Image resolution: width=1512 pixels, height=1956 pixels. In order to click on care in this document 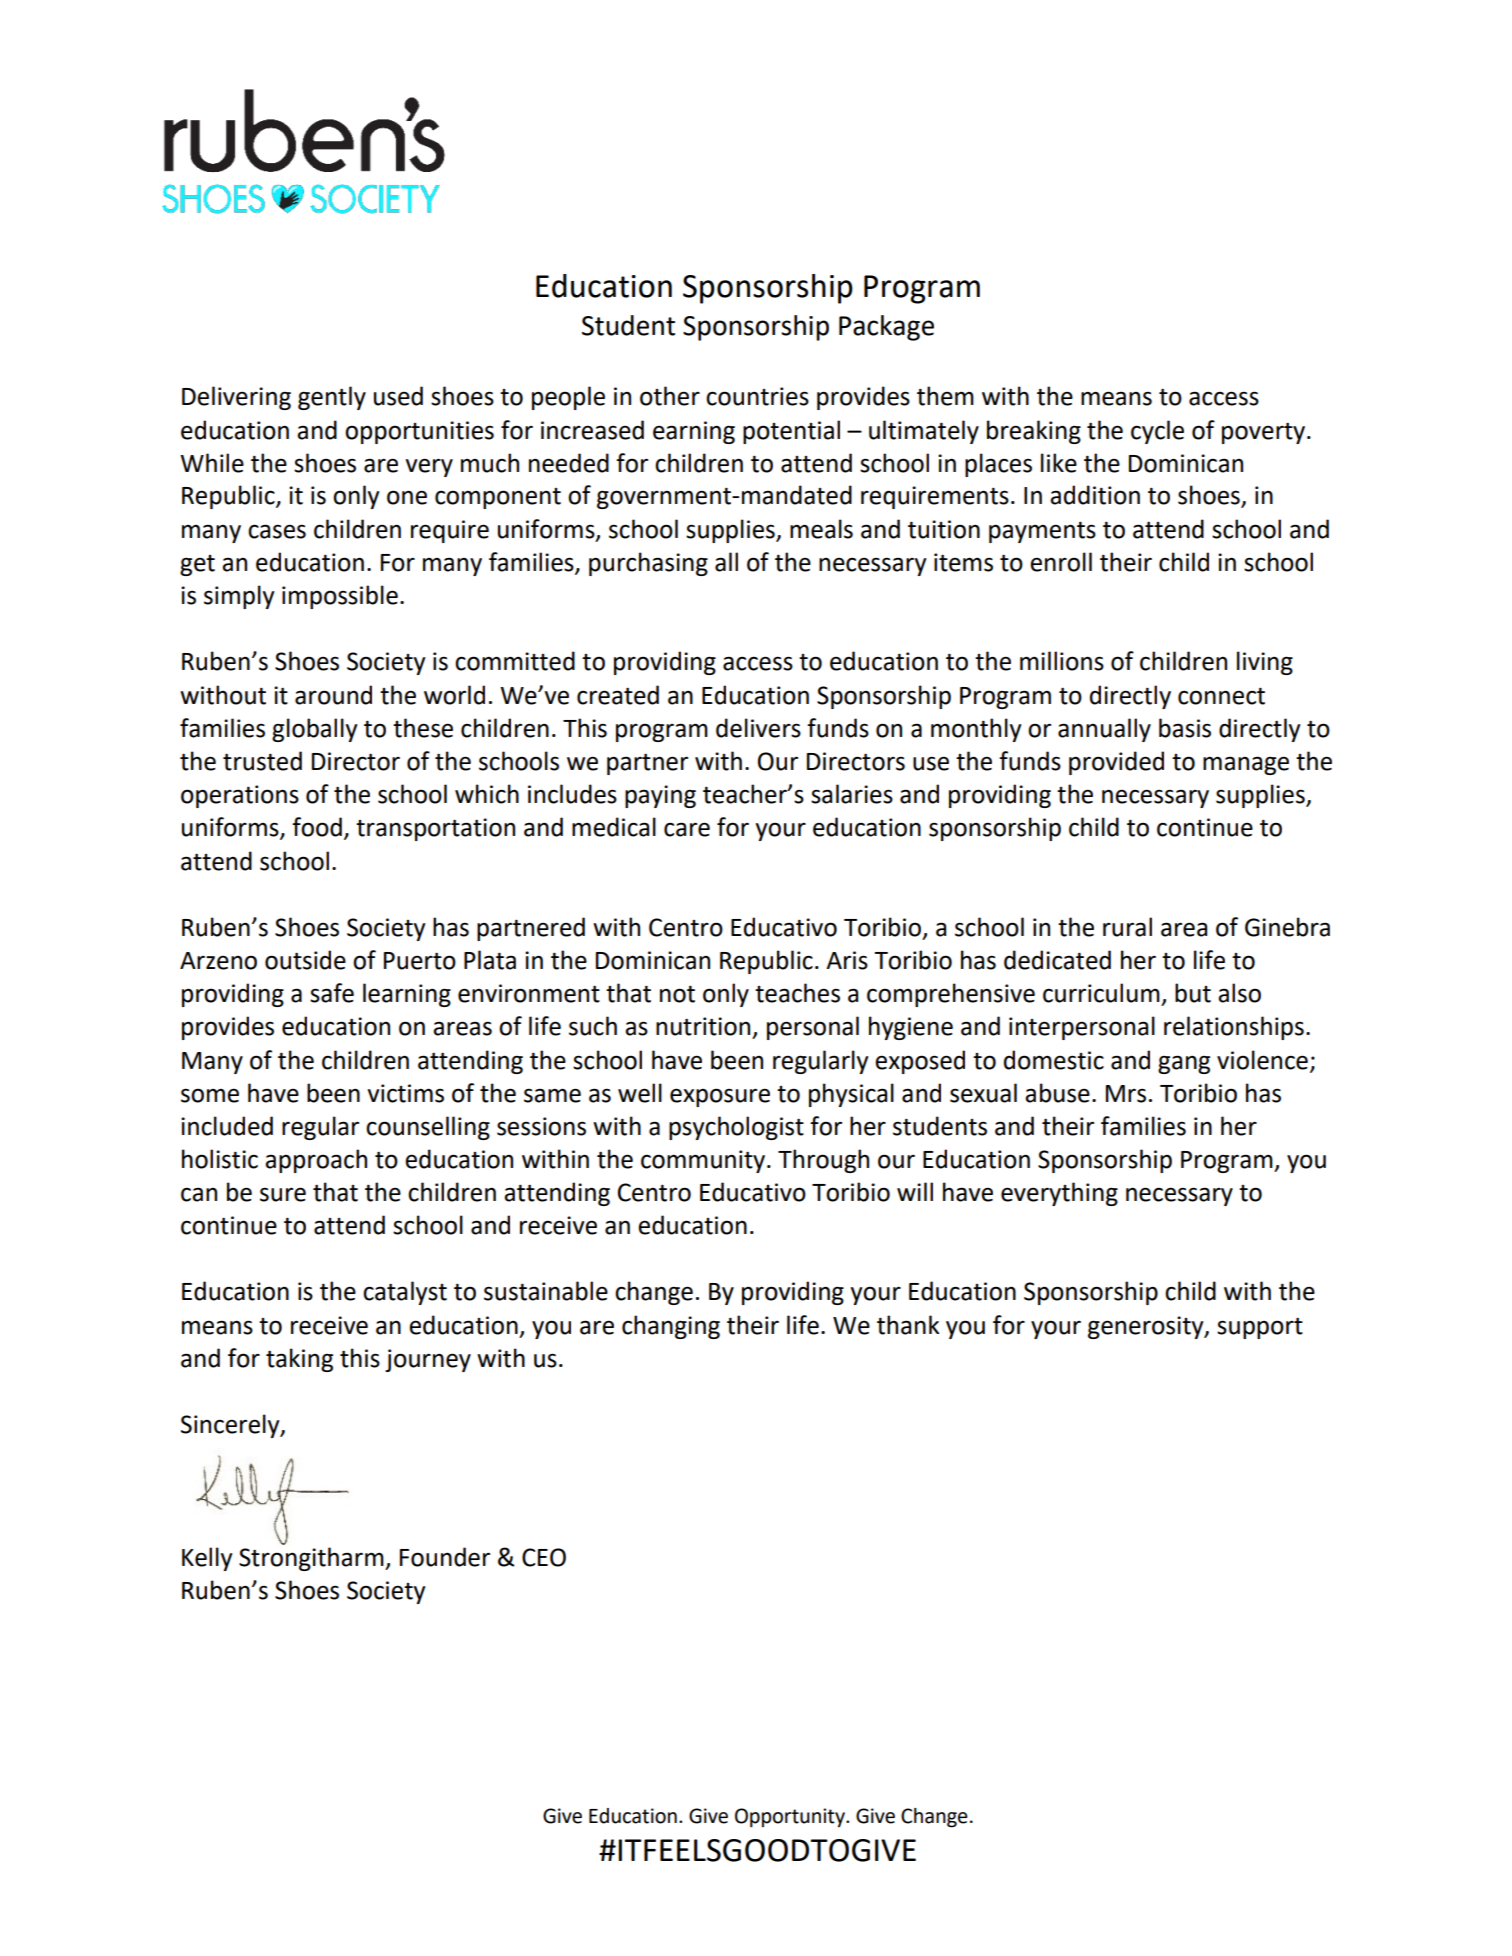, I will do `click(687, 829)`.
